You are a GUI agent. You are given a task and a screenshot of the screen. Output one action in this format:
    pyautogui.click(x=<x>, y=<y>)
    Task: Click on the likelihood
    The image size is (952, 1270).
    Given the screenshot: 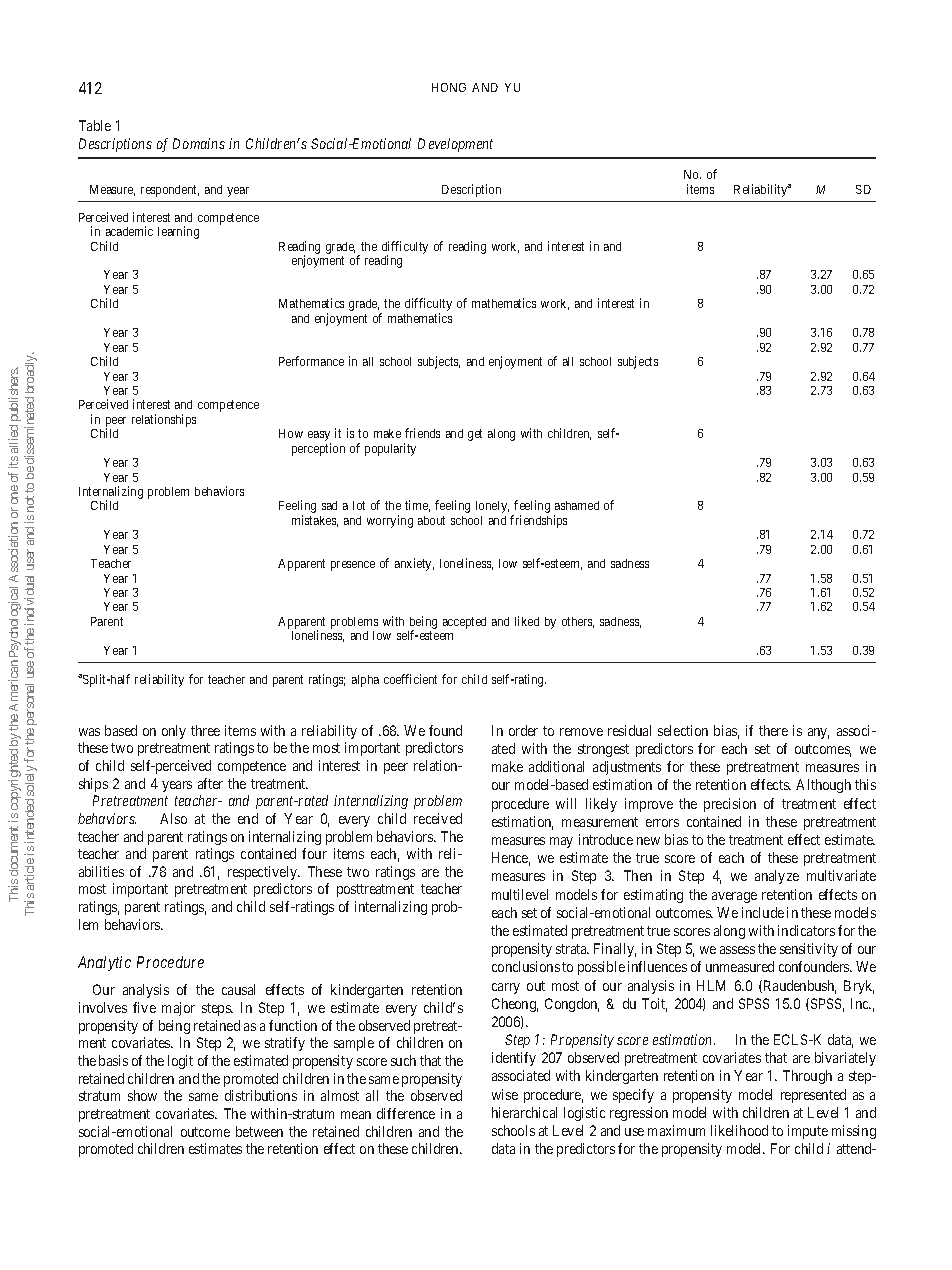 What is the action you would take?
    pyautogui.click(x=739, y=1130)
